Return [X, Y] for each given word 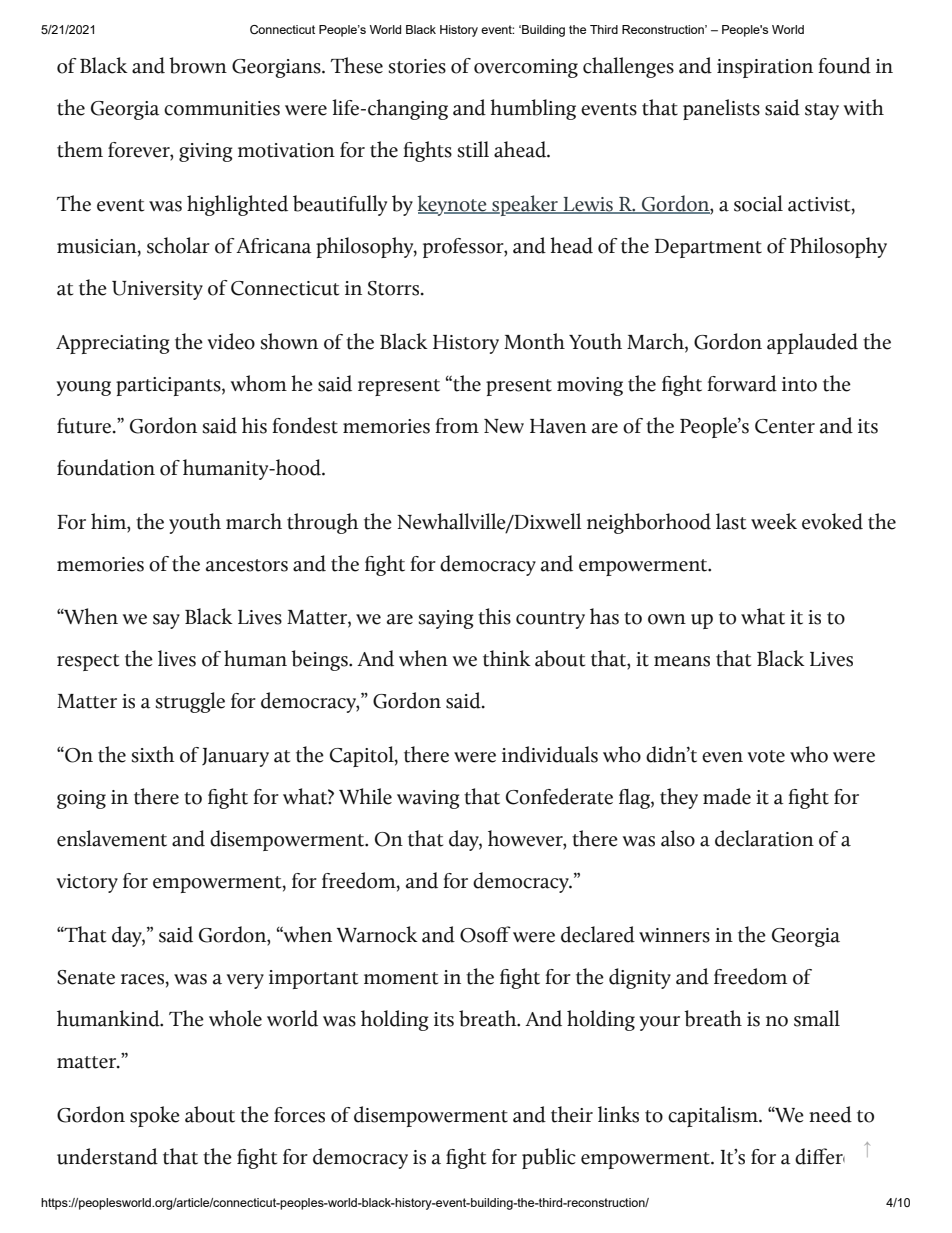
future [85, 426]
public [549, 1158]
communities [222, 108]
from [457, 426]
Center [785, 426]
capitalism [714, 1116]
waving [428, 799]
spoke [155, 1116]
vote [766, 756]
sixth [153, 754]
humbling [533, 109]
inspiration [765, 68]
